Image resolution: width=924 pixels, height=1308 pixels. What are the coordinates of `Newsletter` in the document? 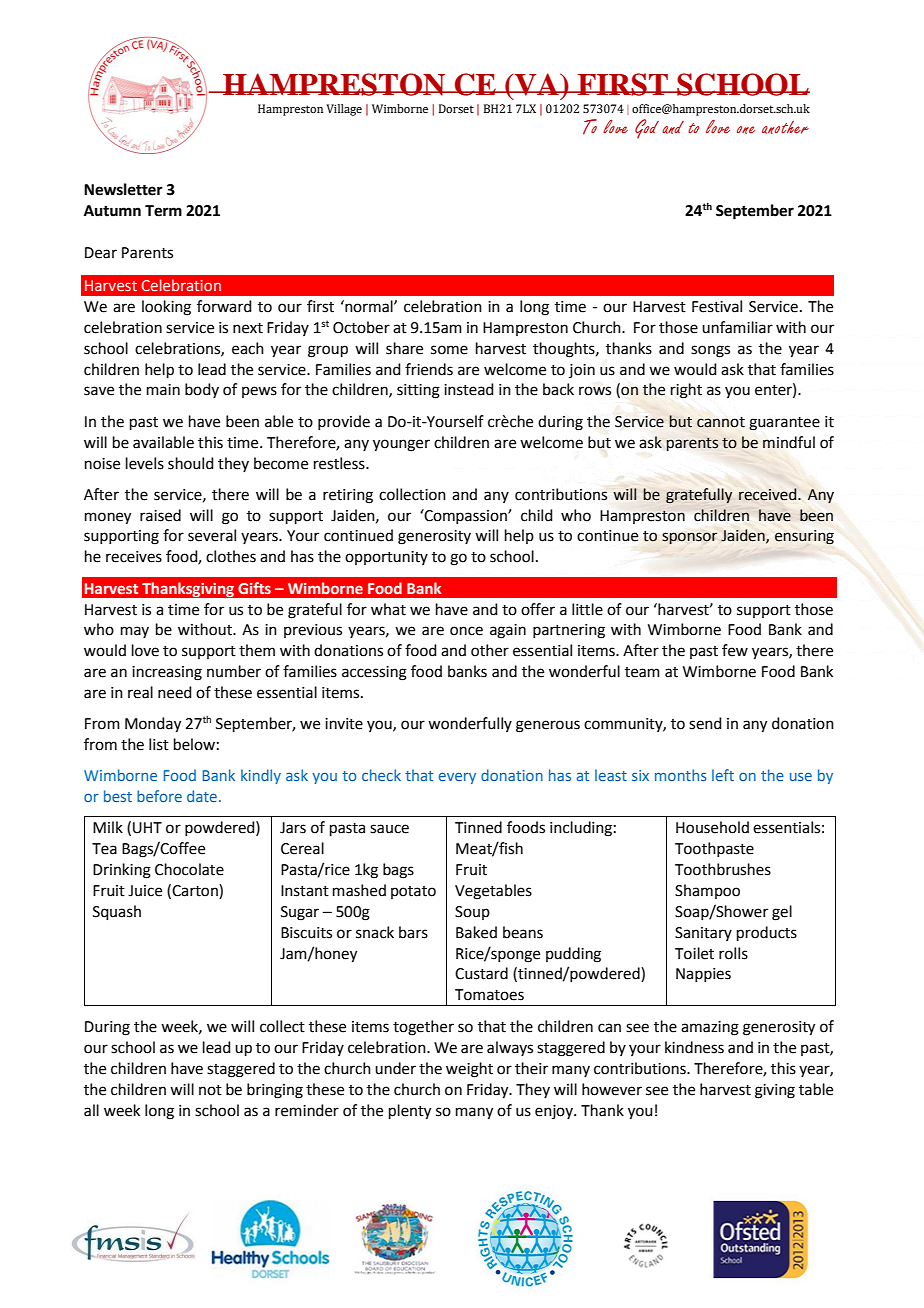 It's located at (123, 189).
